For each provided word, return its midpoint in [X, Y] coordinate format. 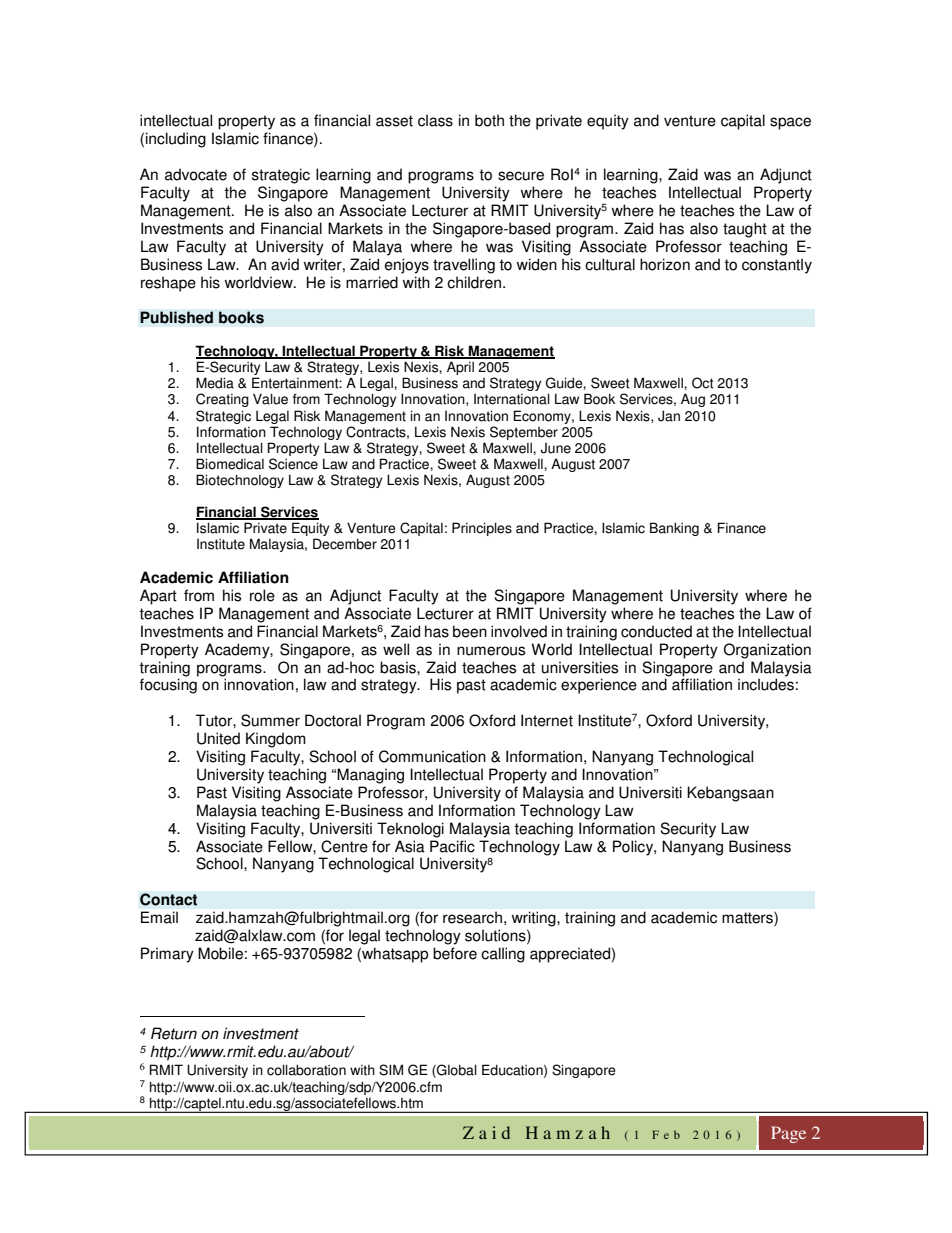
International [512, 399]
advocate [196, 174]
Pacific [452, 846]
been [470, 631]
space [790, 123]
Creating [222, 400]
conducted [656, 631]
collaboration [306, 1070]
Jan [669, 416]
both [489, 120]
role [262, 595]
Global [456, 1071]
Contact [169, 899]
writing [535, 919]
